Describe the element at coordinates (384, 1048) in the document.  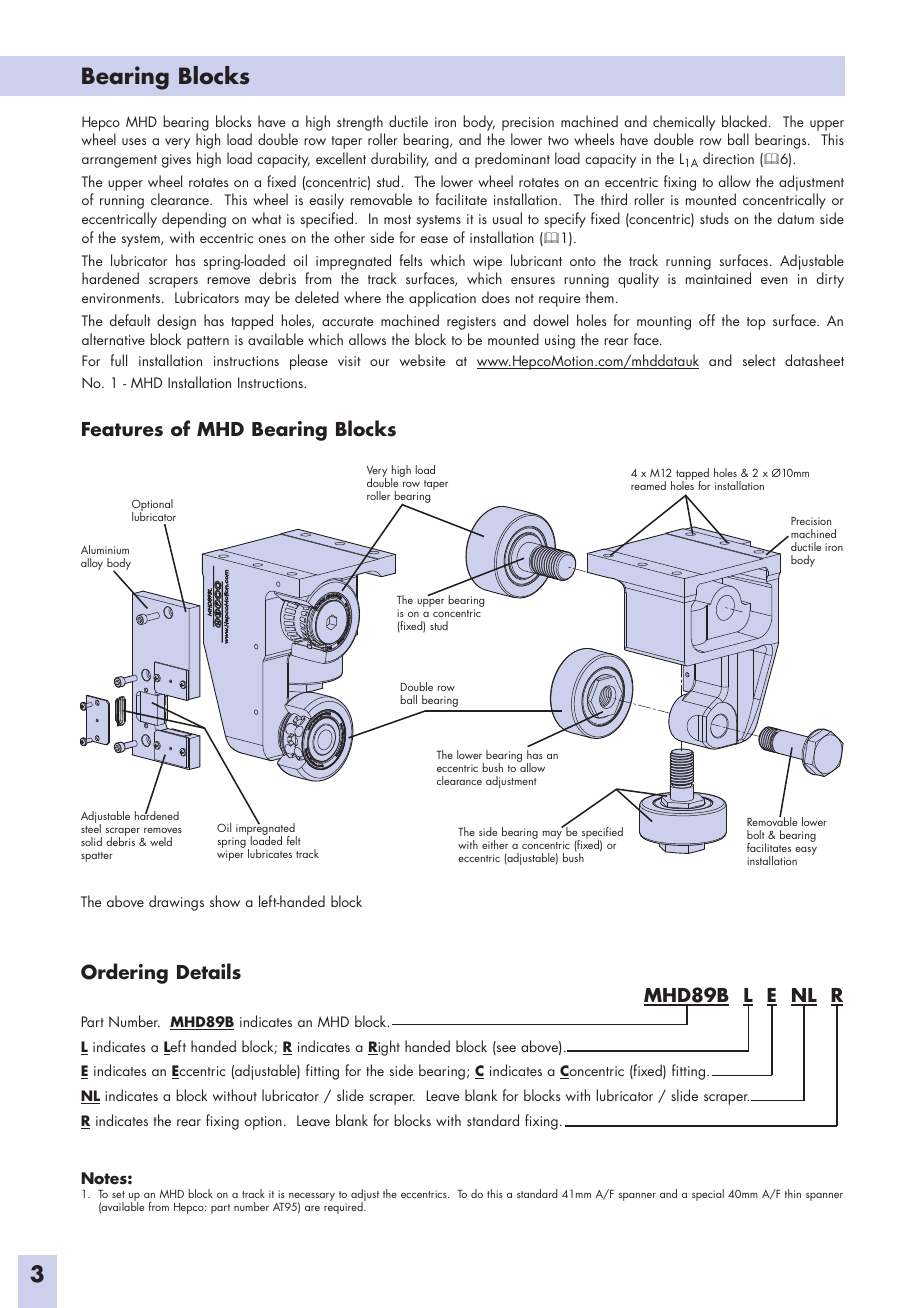
I see `Right` at that location.
